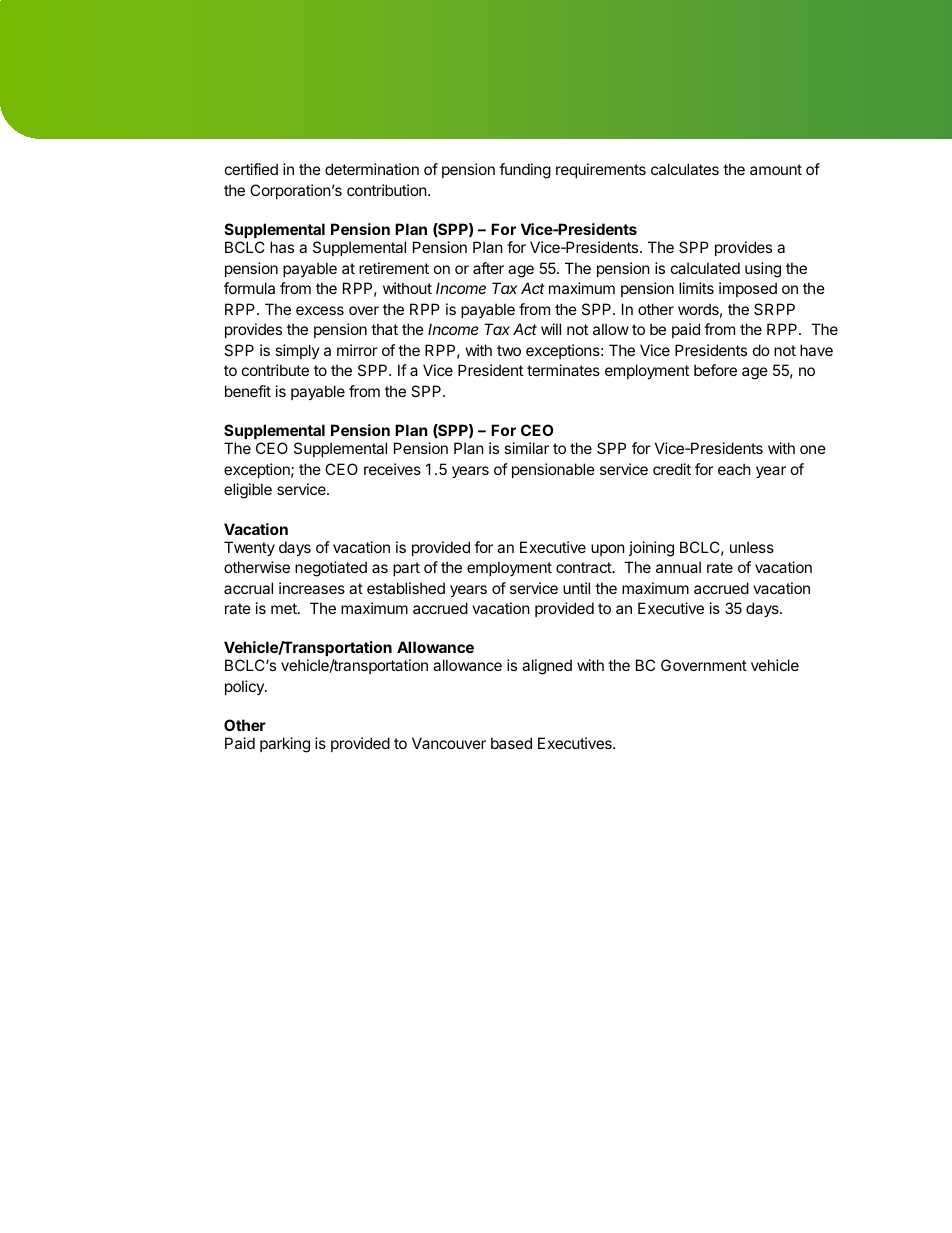 Image resolution: width=952 pixels, height=1233 pixels. Describe the element at coordinates (331, 569) in the screenshot. I see `negotiated` at that location.
